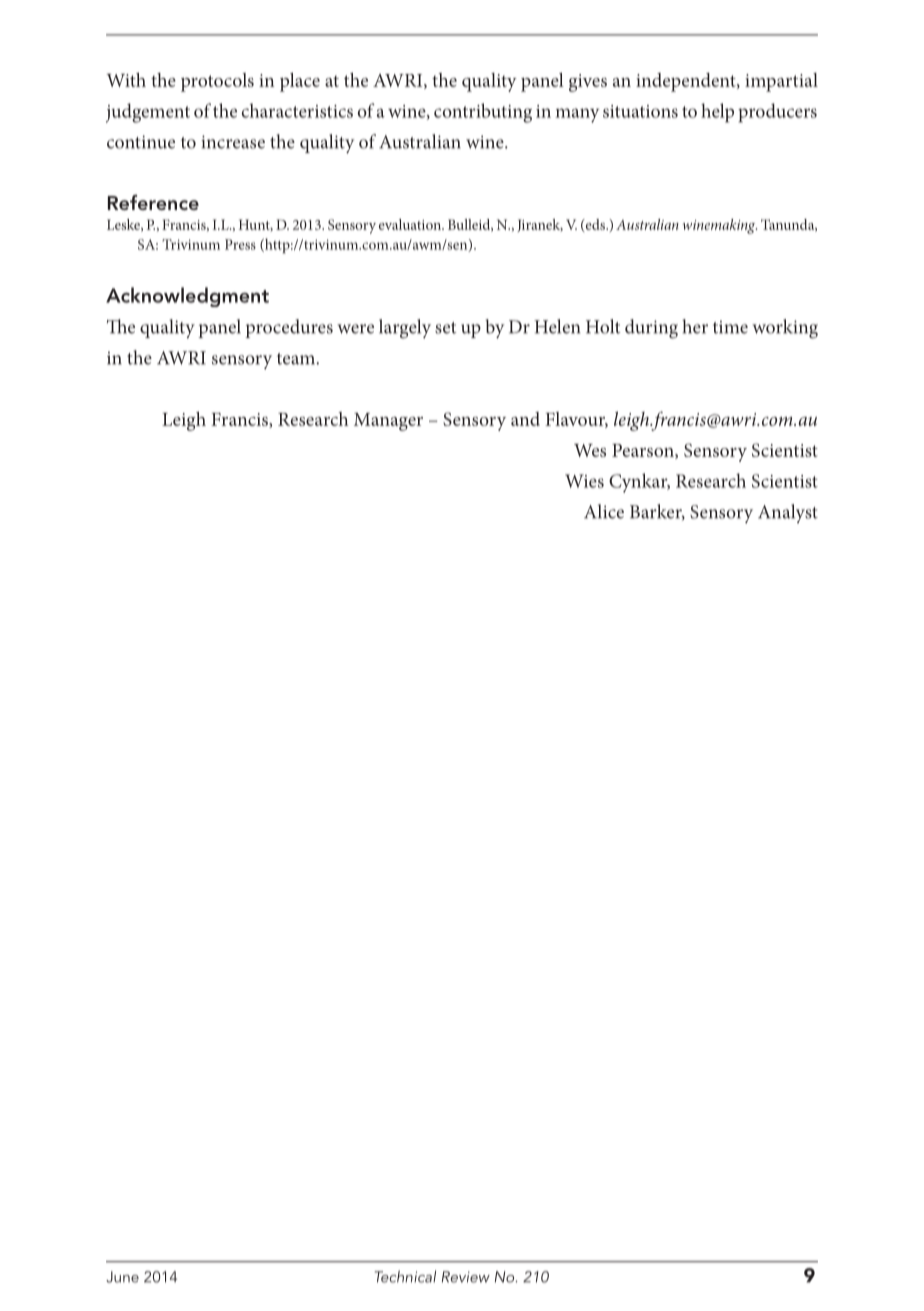 This screenshot has width=924, height=1311. I want to click on help, so click(717, 113).
